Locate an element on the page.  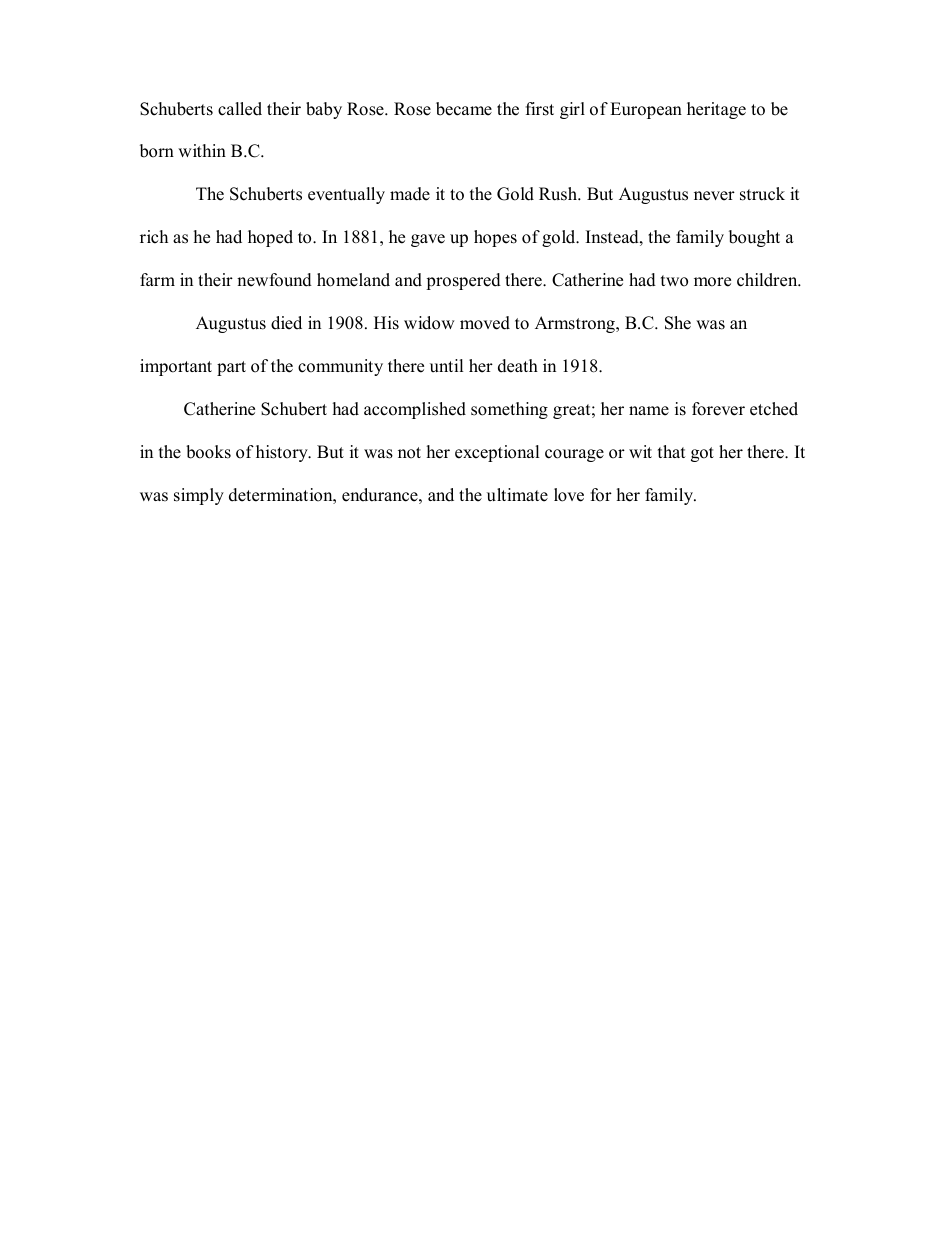
part is located at coordinates (231, 368).
